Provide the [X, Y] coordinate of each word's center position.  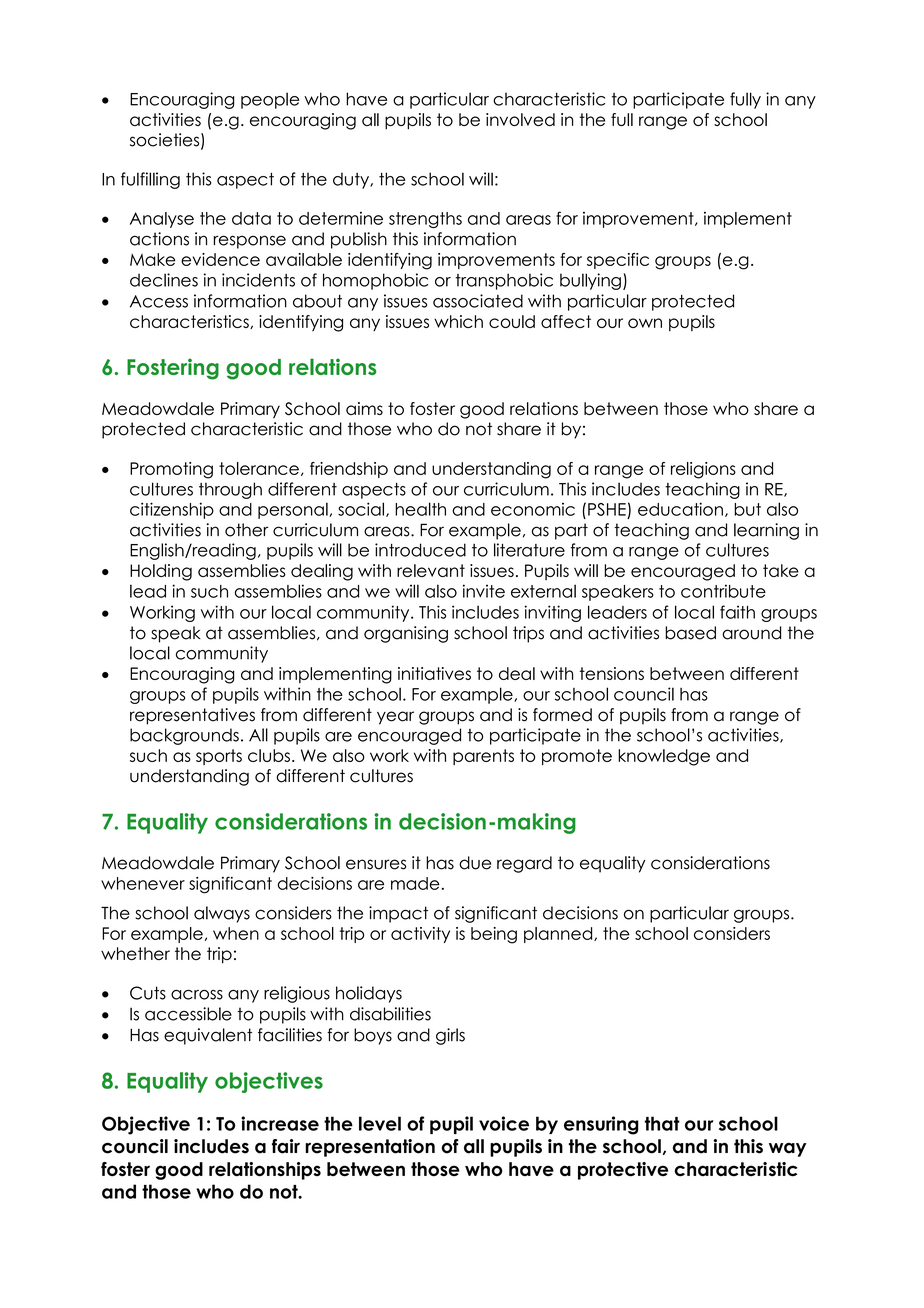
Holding [161, 572]
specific [618, 261]
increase [280, 1123]
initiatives [434, 673]
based [690, 633]
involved [520, 119]
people [270, 100]
